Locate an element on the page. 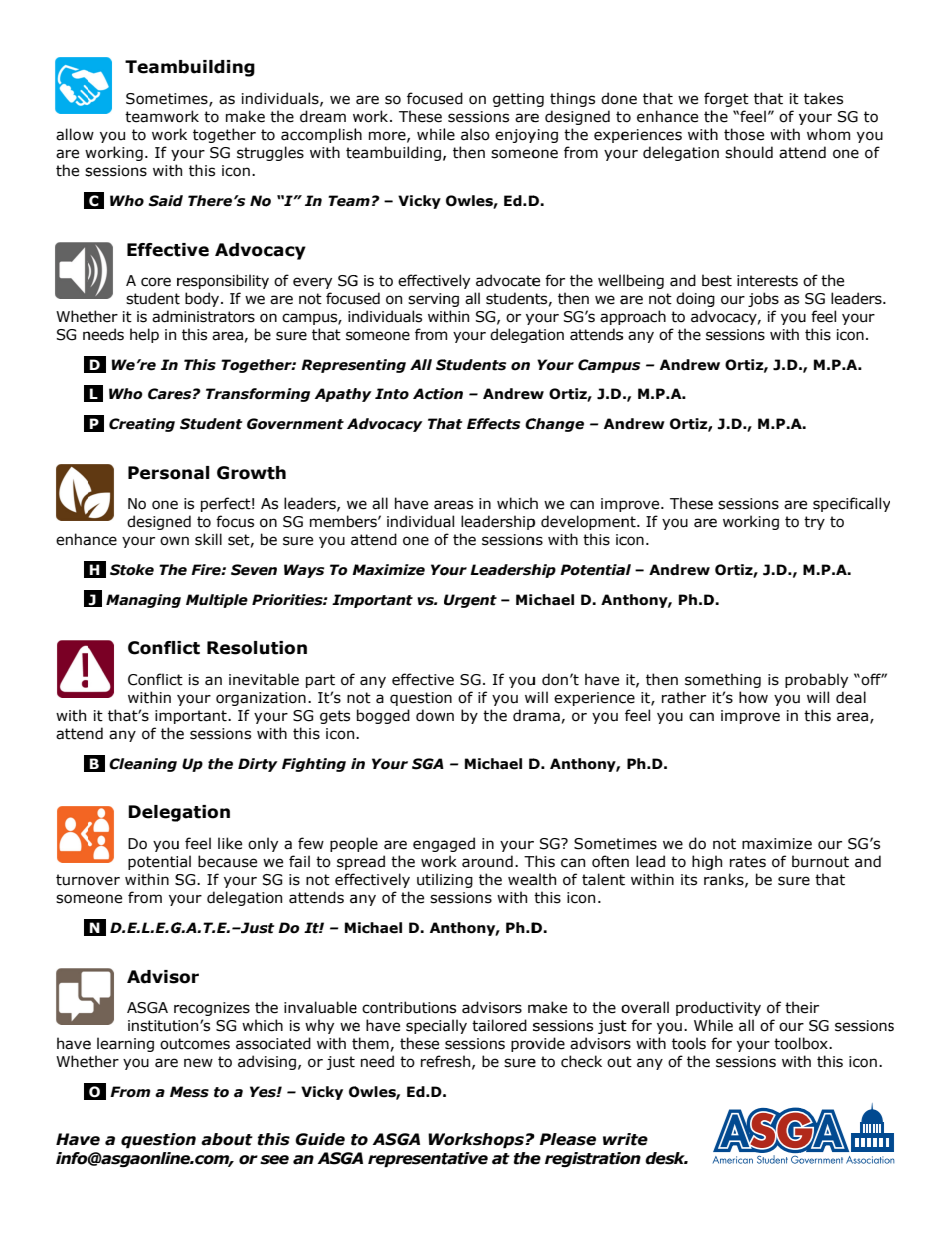 This page has height=1233, width=952. also is located at coordinates (475, 134).
